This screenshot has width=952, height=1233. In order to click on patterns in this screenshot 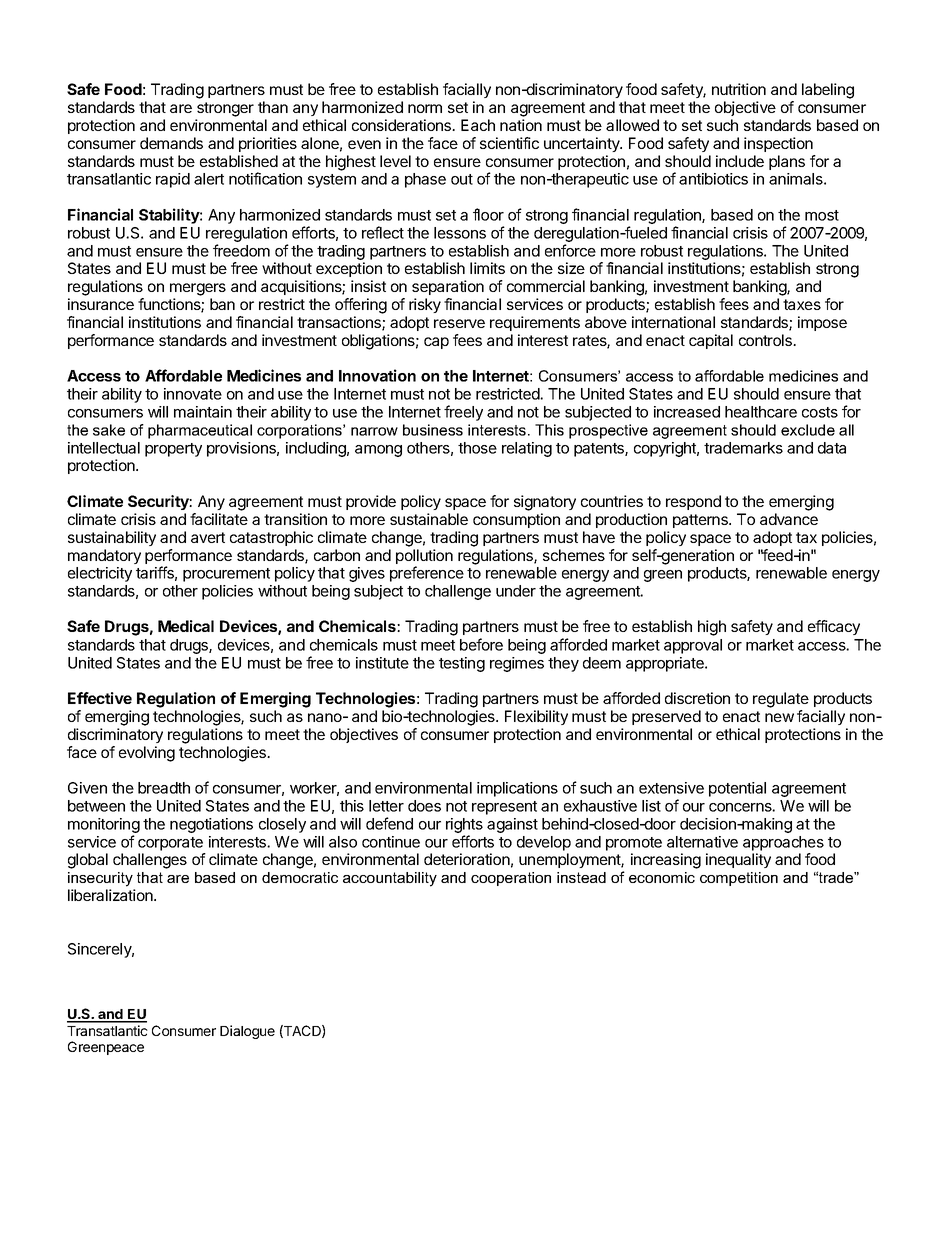, I will do `click(701, 521)`.
